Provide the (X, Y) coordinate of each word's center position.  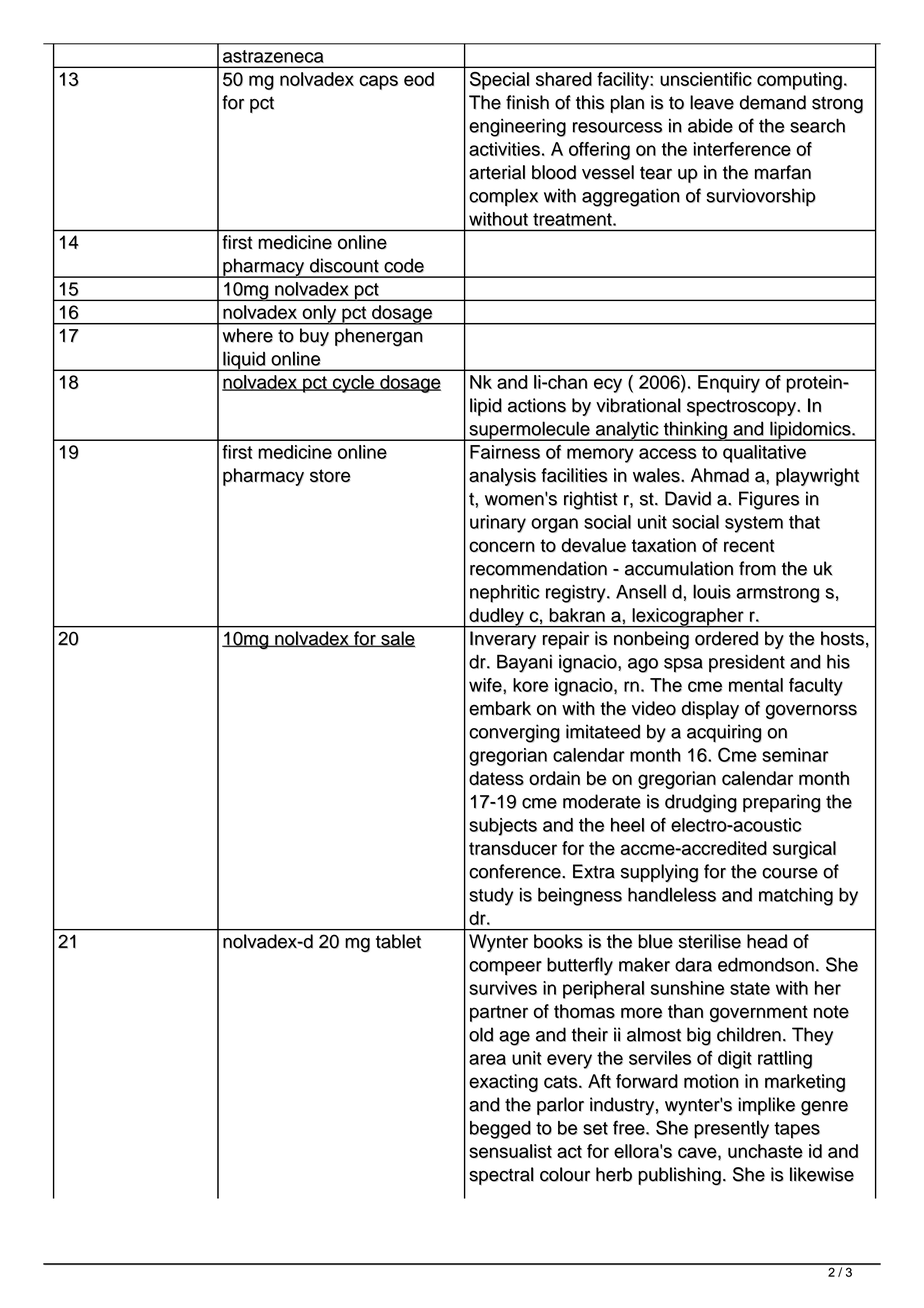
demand (773, 102)
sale (397, 639)
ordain (554, 778)
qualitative (764, 454)
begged (500, 1130)
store (330, 476)
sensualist (510, 1151)
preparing (782, 803)
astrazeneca (273, 56)
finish (527, 102)
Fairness (505, 452)
